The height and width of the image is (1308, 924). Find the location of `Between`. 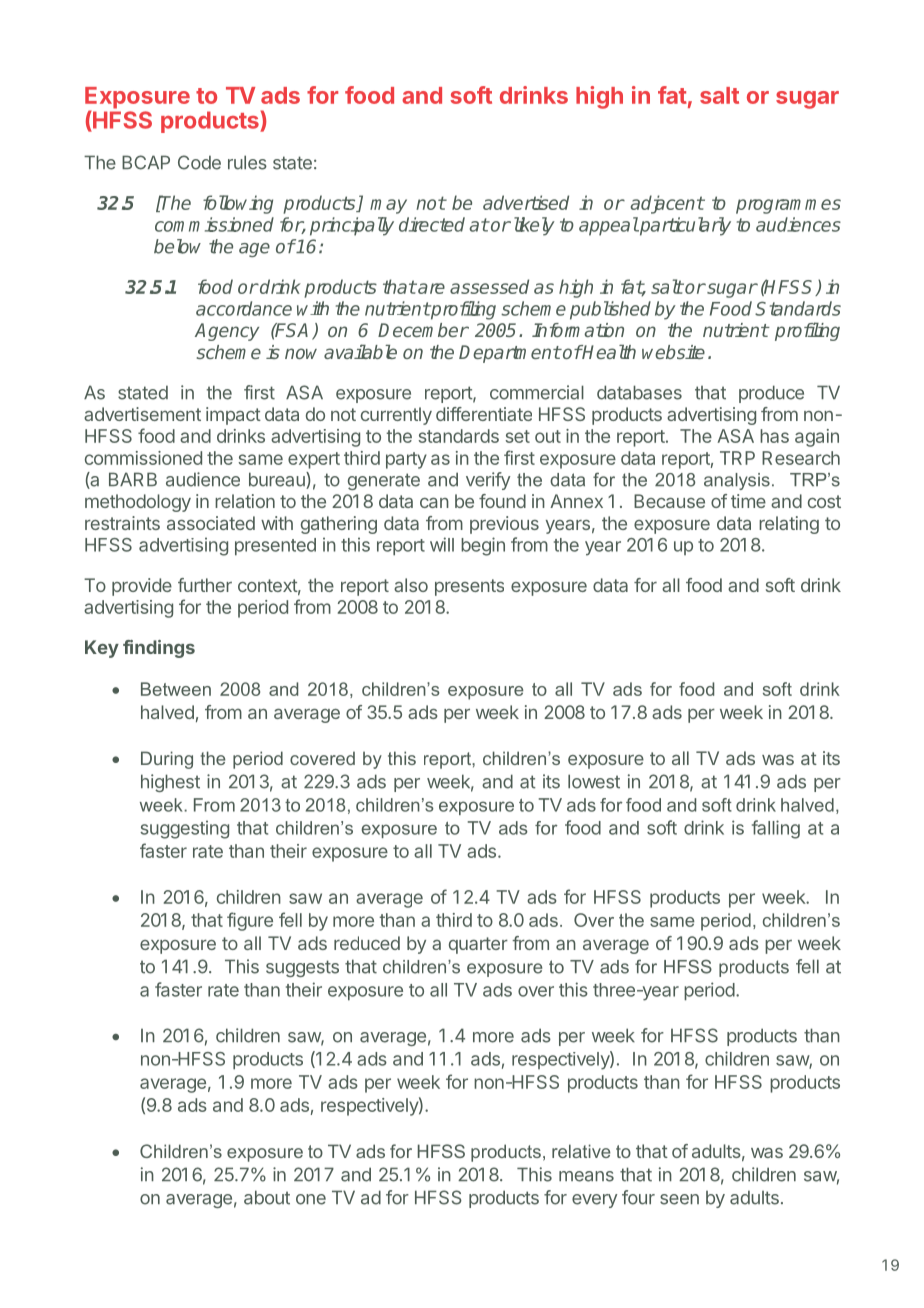

Between is located at coordinates (176, 689).
